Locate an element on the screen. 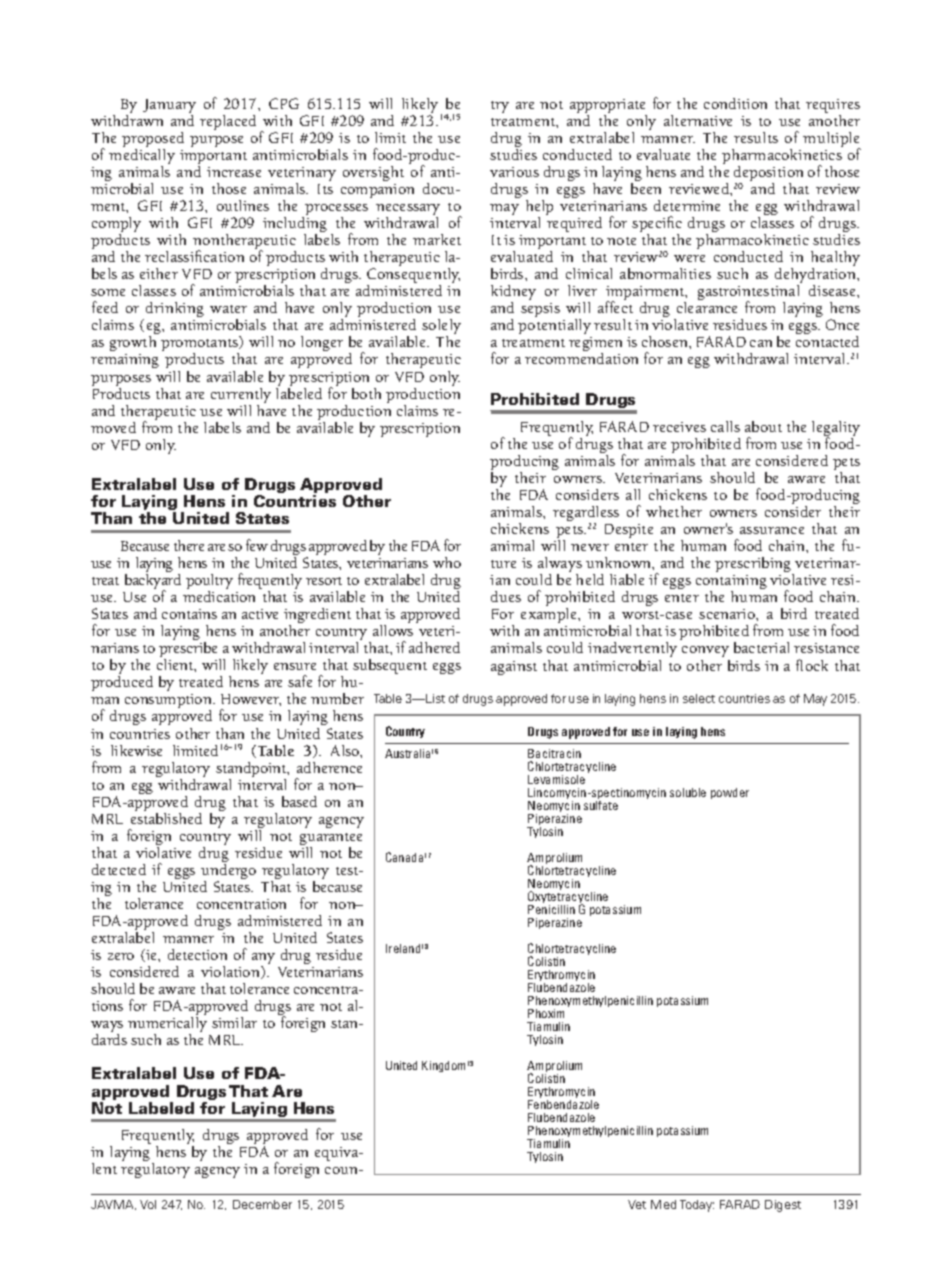 Image resolution: width=952 pixels, height=1274 pixels. replaced is located at coordinates (228, 122).
